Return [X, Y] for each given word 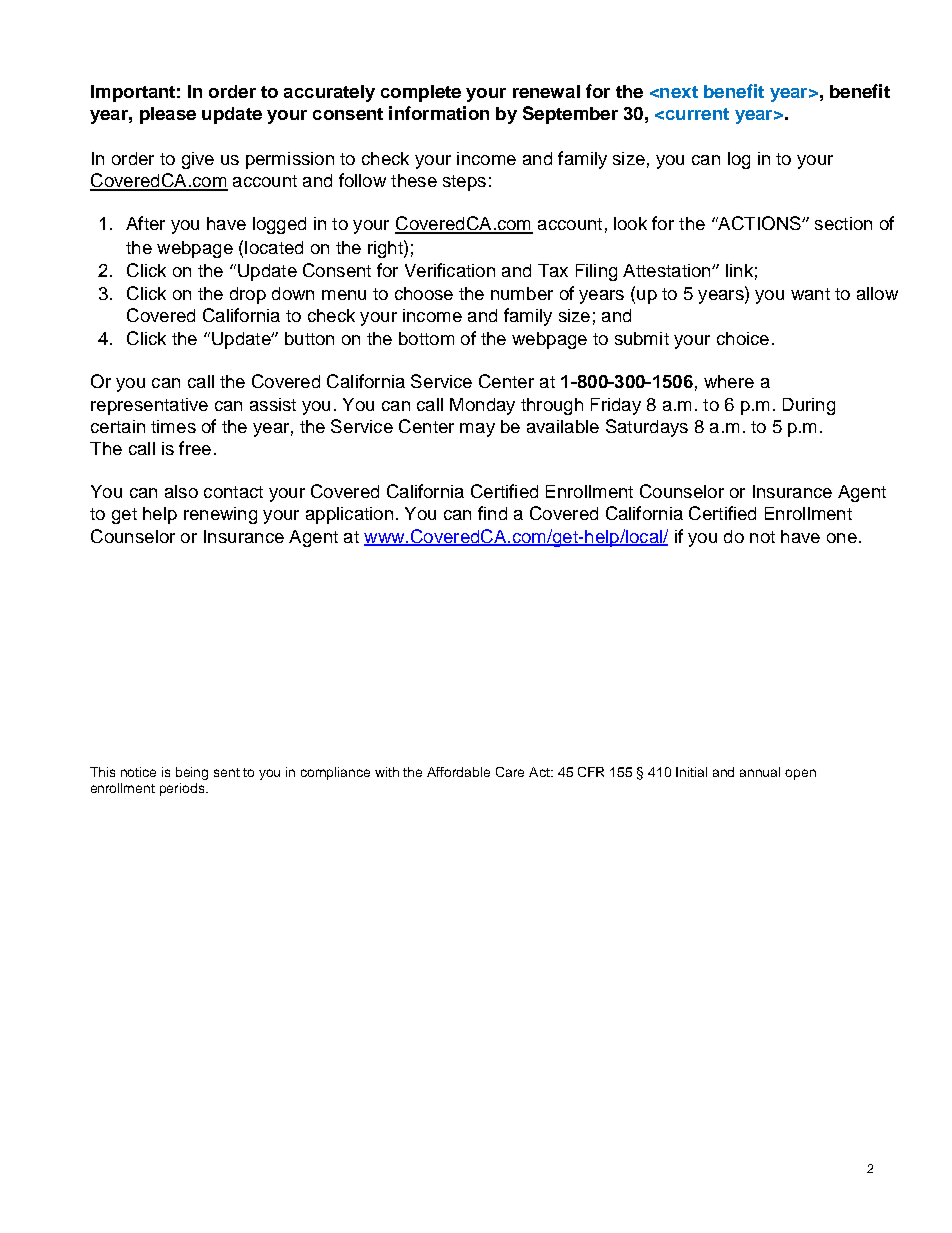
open [800, 774]
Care [510, 772]
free [195, 448]
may [477, 430]
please [168, 115]
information [439, 113]
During [809, 406]
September [570, 115]
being [192, 773]
